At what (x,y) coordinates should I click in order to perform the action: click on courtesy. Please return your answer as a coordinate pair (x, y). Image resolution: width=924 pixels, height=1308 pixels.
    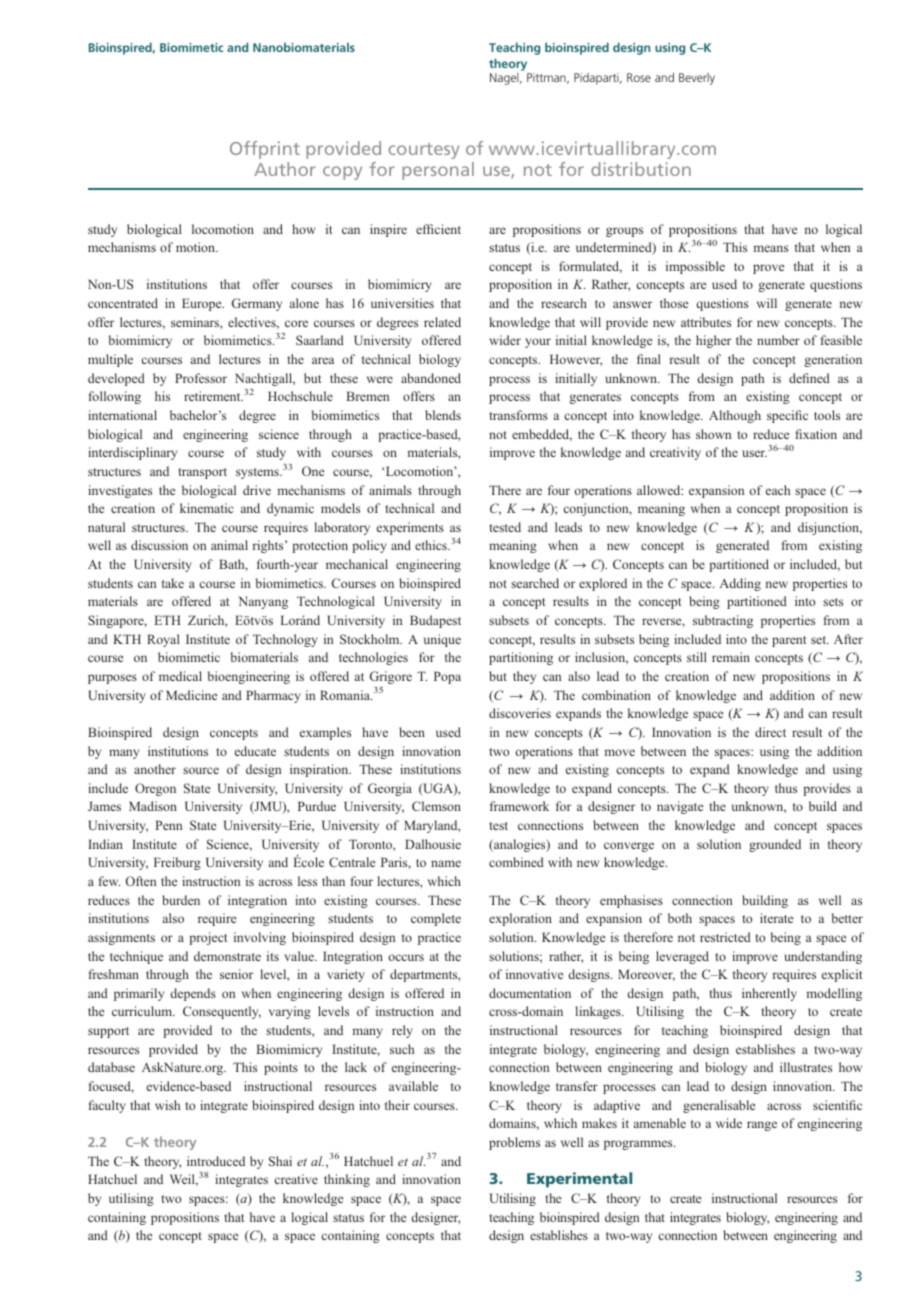
    Looking at the image, I should click on (423, 151).
